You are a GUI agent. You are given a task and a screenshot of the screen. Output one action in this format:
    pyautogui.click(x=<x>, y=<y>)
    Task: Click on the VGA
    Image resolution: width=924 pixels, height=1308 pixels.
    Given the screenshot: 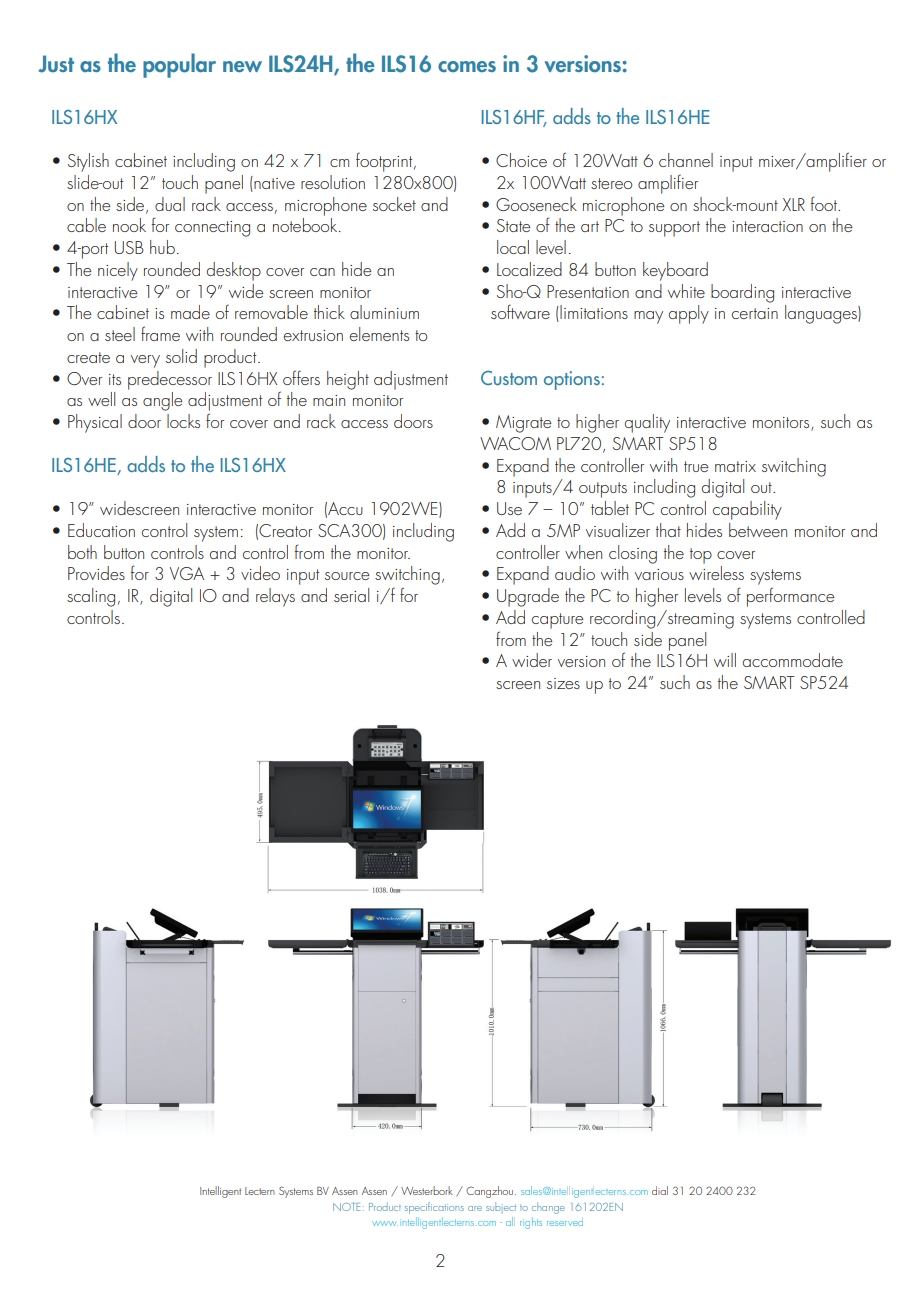 What is the action you would take?
    pyautogui.click(x=187, y=573)
